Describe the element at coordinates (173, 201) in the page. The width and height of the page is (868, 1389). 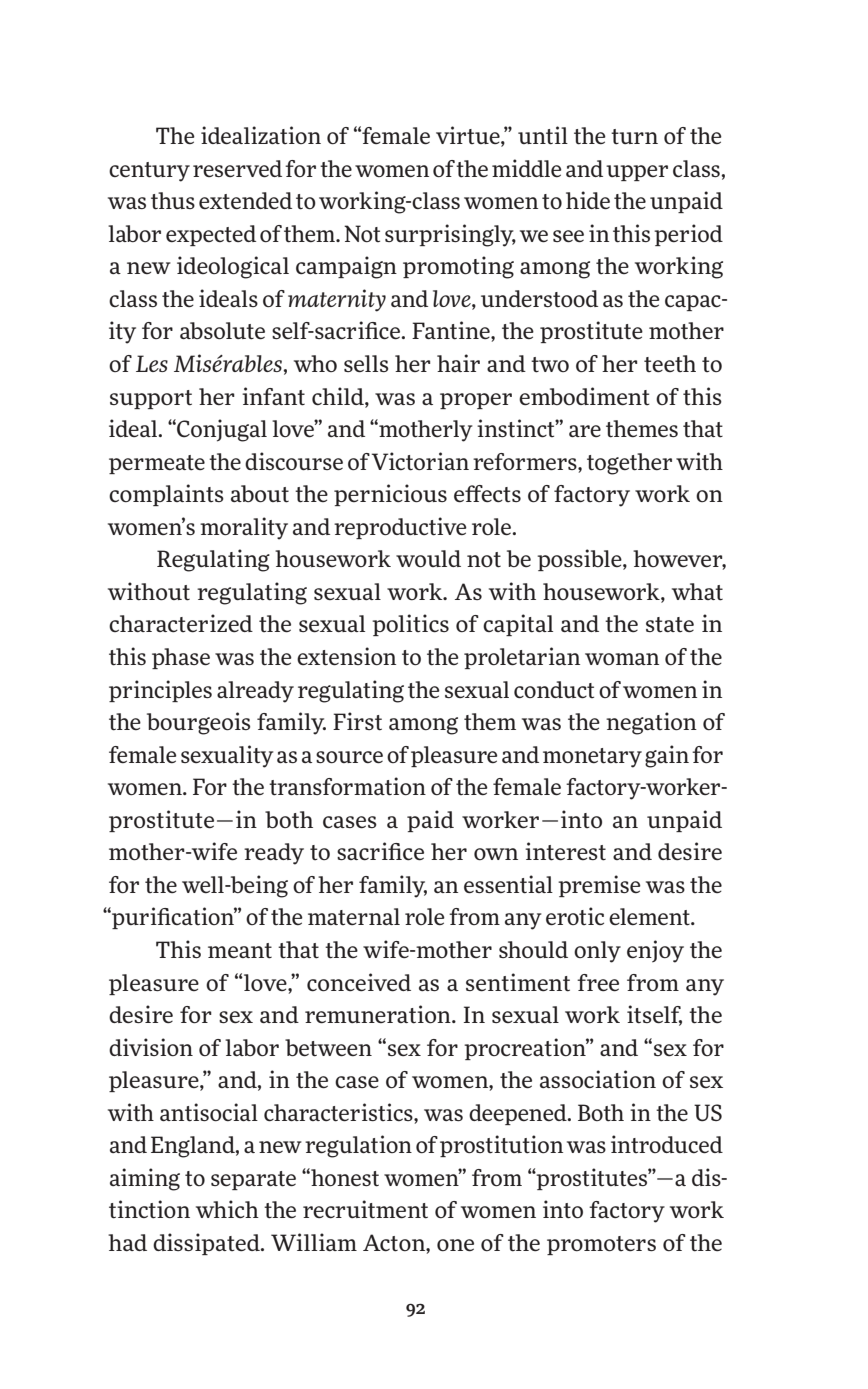
I see `thus` at that location.
